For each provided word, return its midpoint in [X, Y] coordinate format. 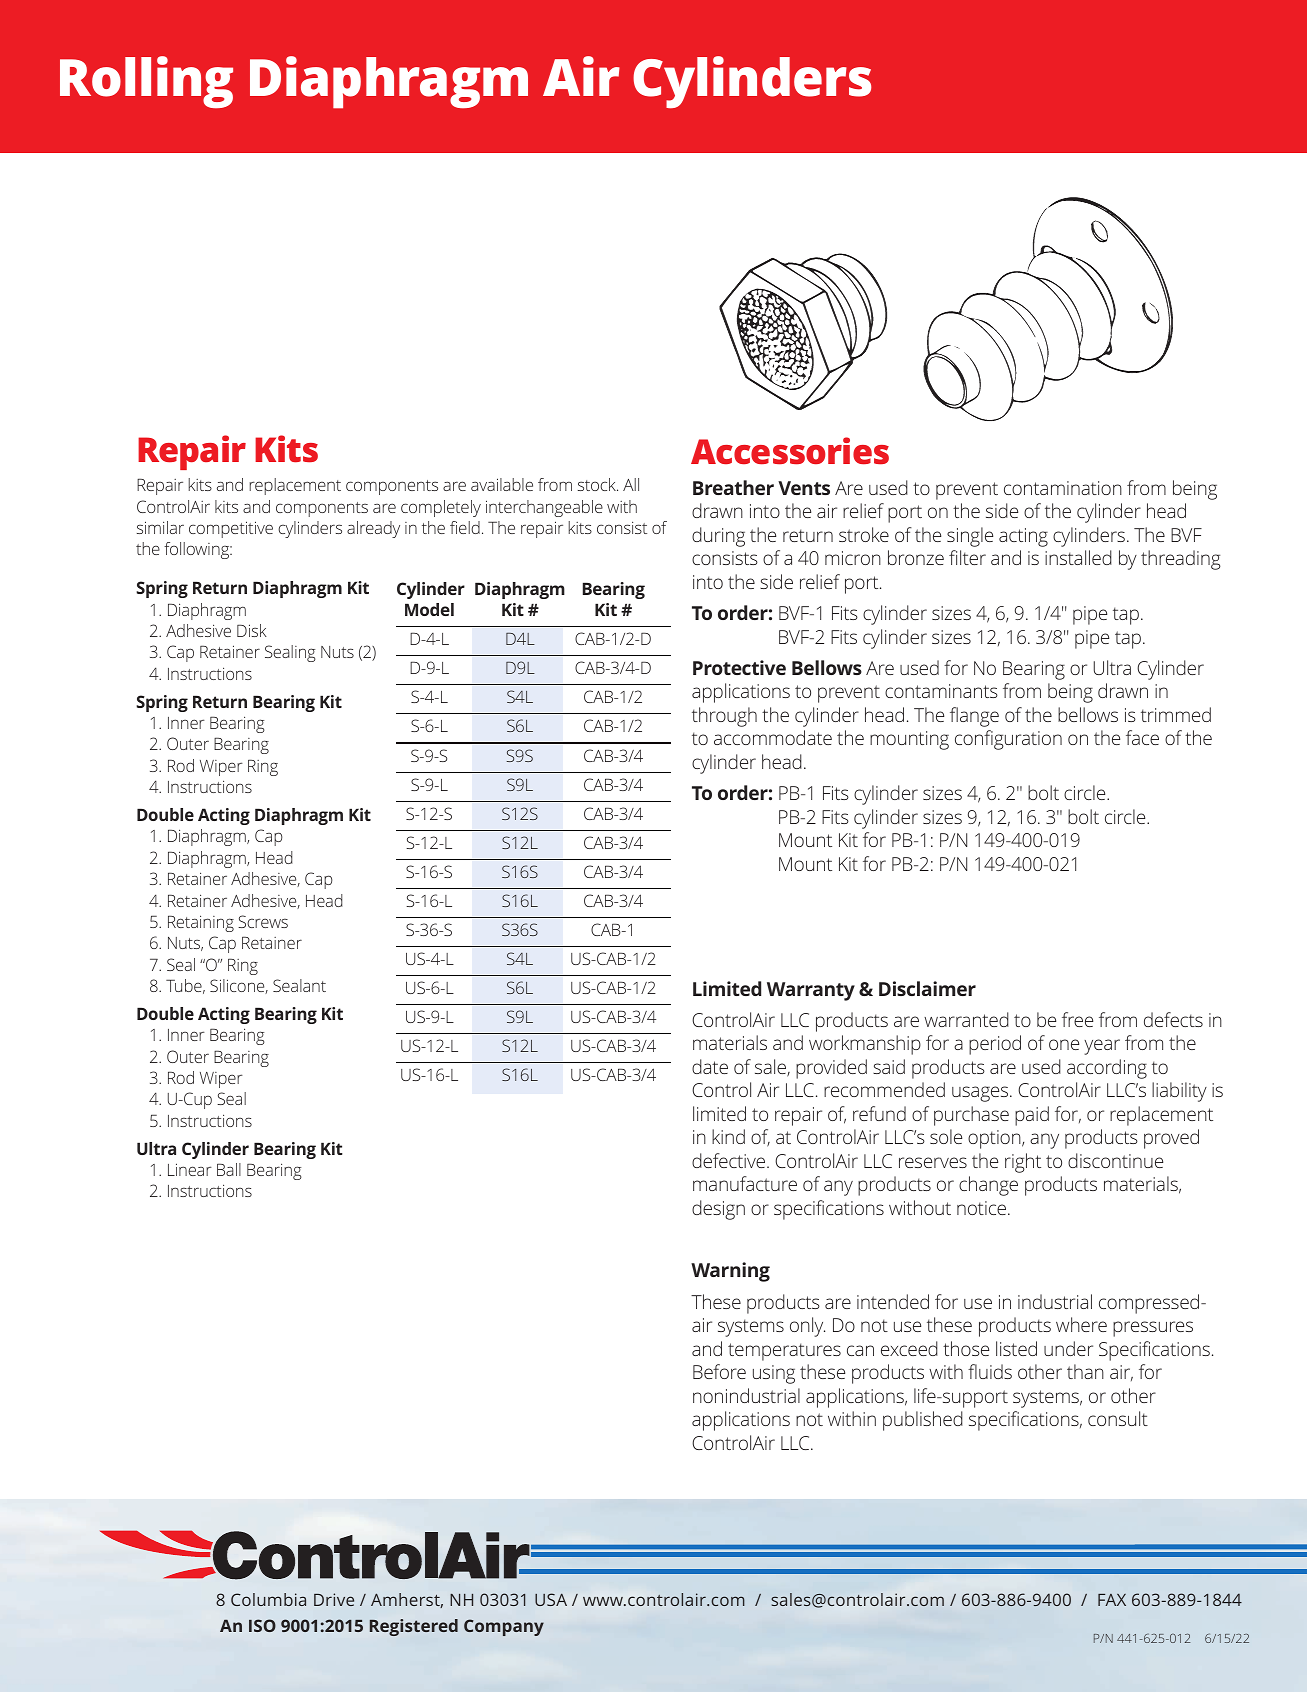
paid [1032, 1116]
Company [504, 1627]
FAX [1112, 1600]
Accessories [790, 451]
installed [1078, 557]
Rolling [146, 82]
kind [728, 1136]
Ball [229, 1169]
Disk [252, 630]
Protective [739, 667]
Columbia [268, 1599]
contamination [1063, 488]
